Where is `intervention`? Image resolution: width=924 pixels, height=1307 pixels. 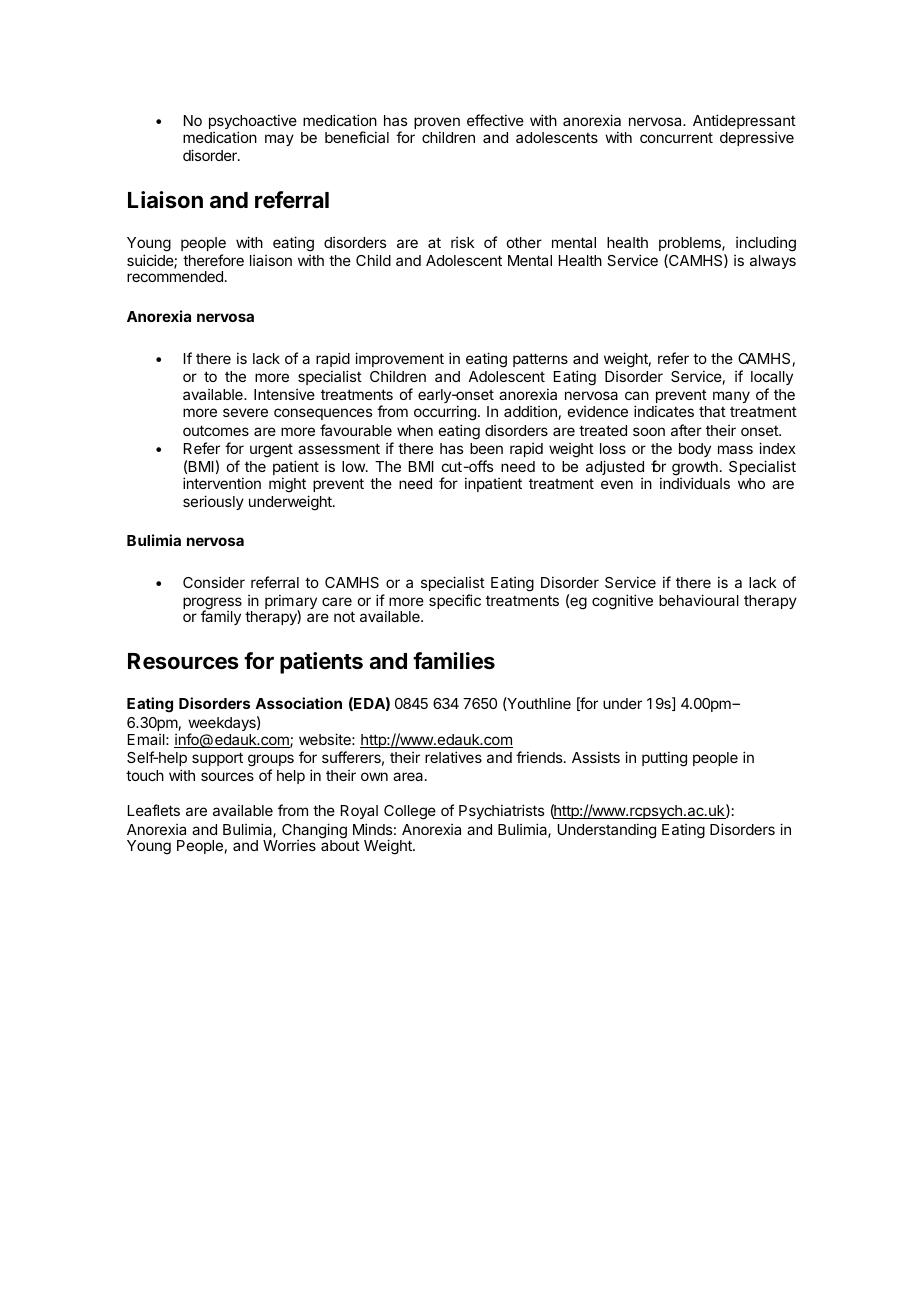 intervention is located at coordinates (222, 483).
